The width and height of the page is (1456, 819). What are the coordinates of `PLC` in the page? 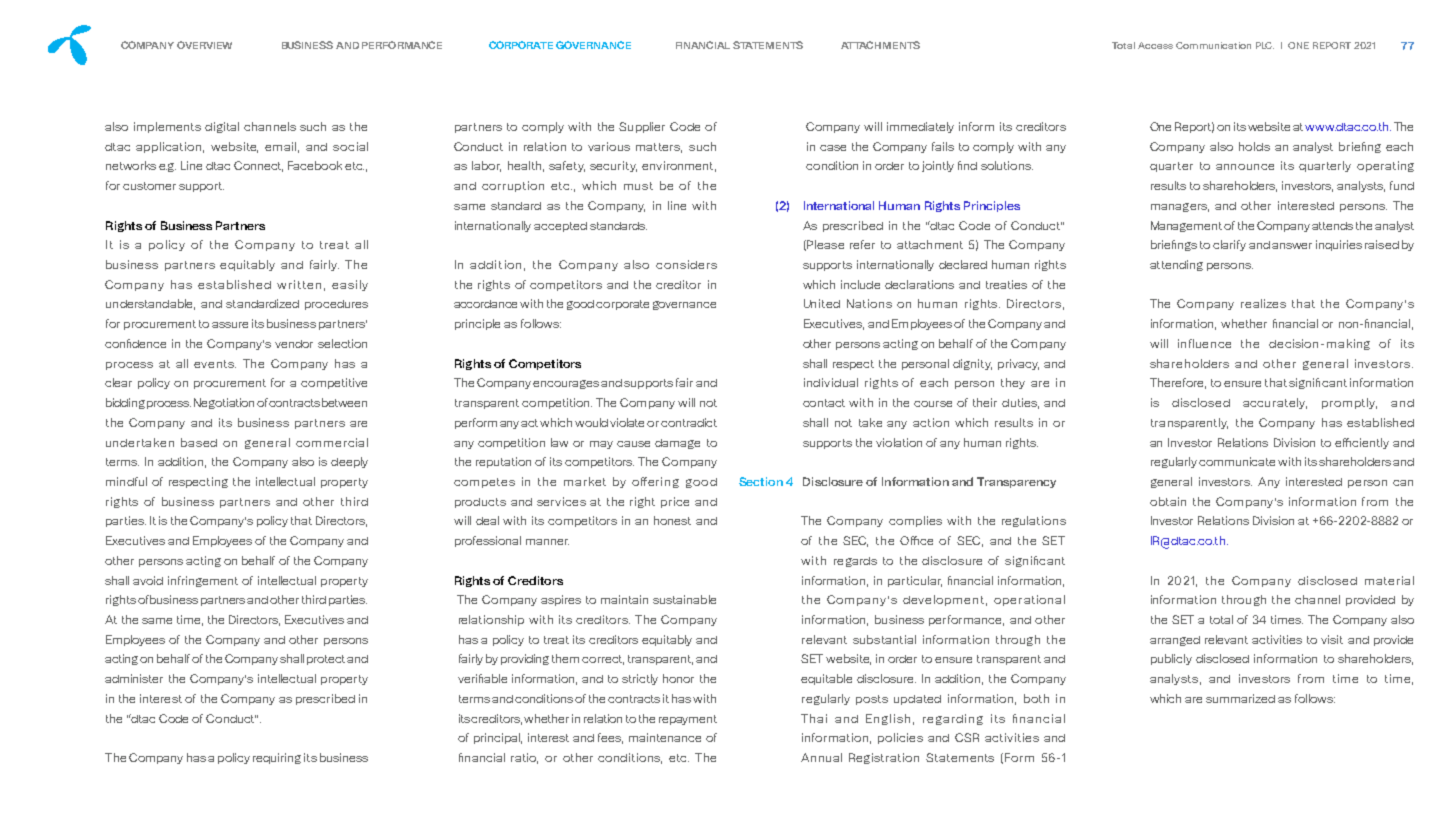 It's located at (1265, 45).
